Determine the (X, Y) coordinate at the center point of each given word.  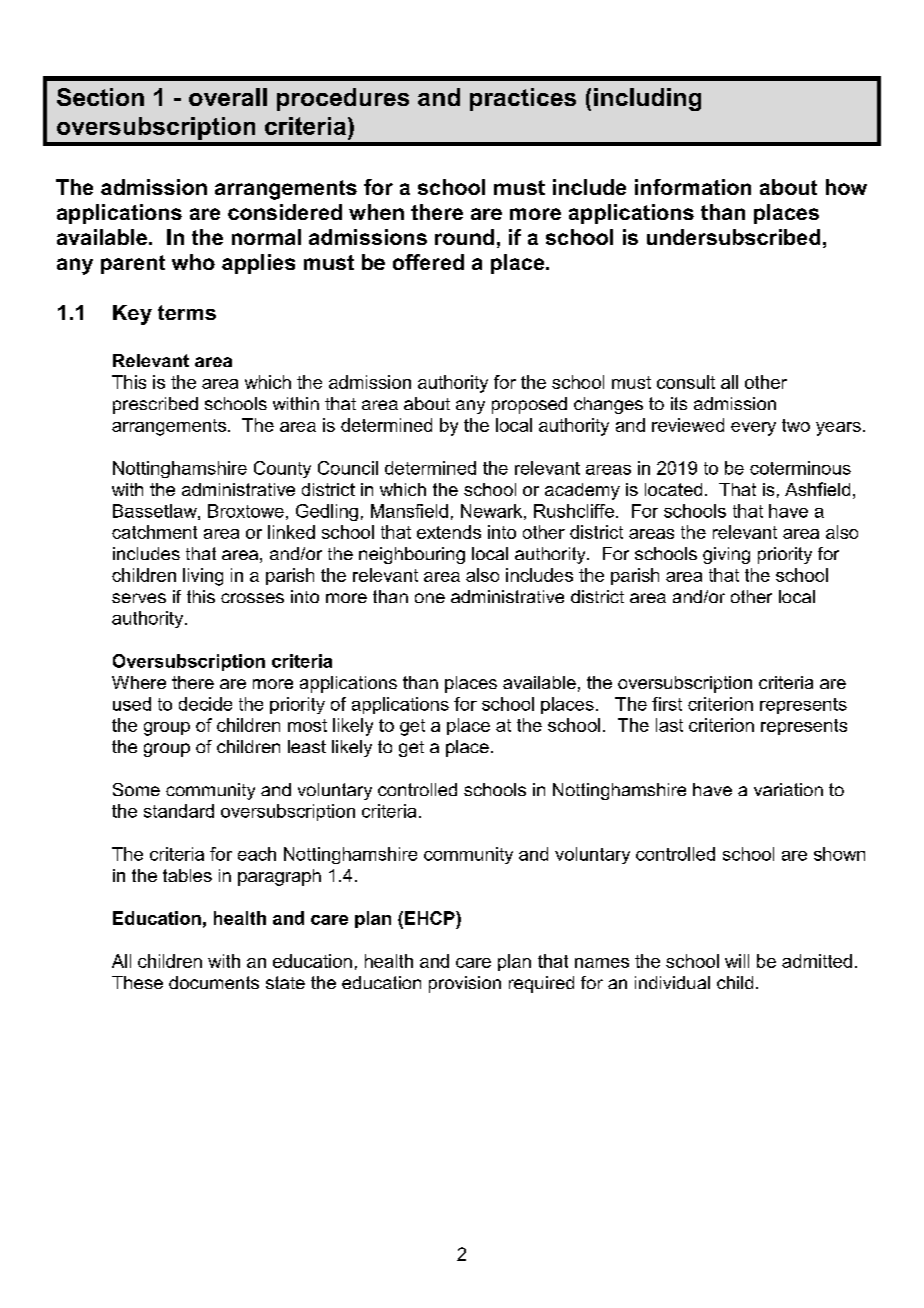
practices (523, 99)
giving (726, 555)
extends (449, 532)
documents (214, 982)
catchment (154, 532)
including (647, 99)
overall (228, 97)
